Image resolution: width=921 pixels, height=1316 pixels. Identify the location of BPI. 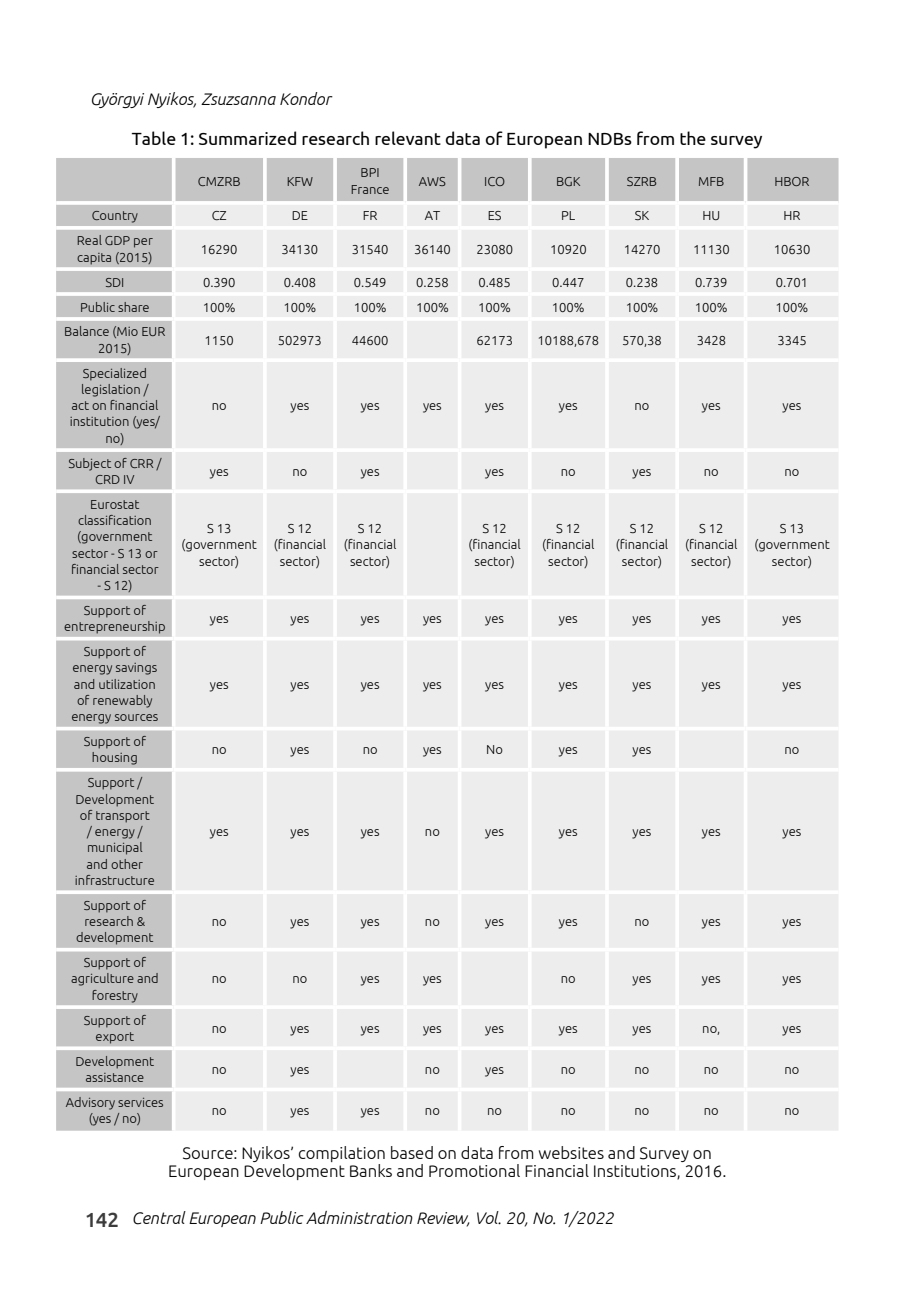
(370, 172).
